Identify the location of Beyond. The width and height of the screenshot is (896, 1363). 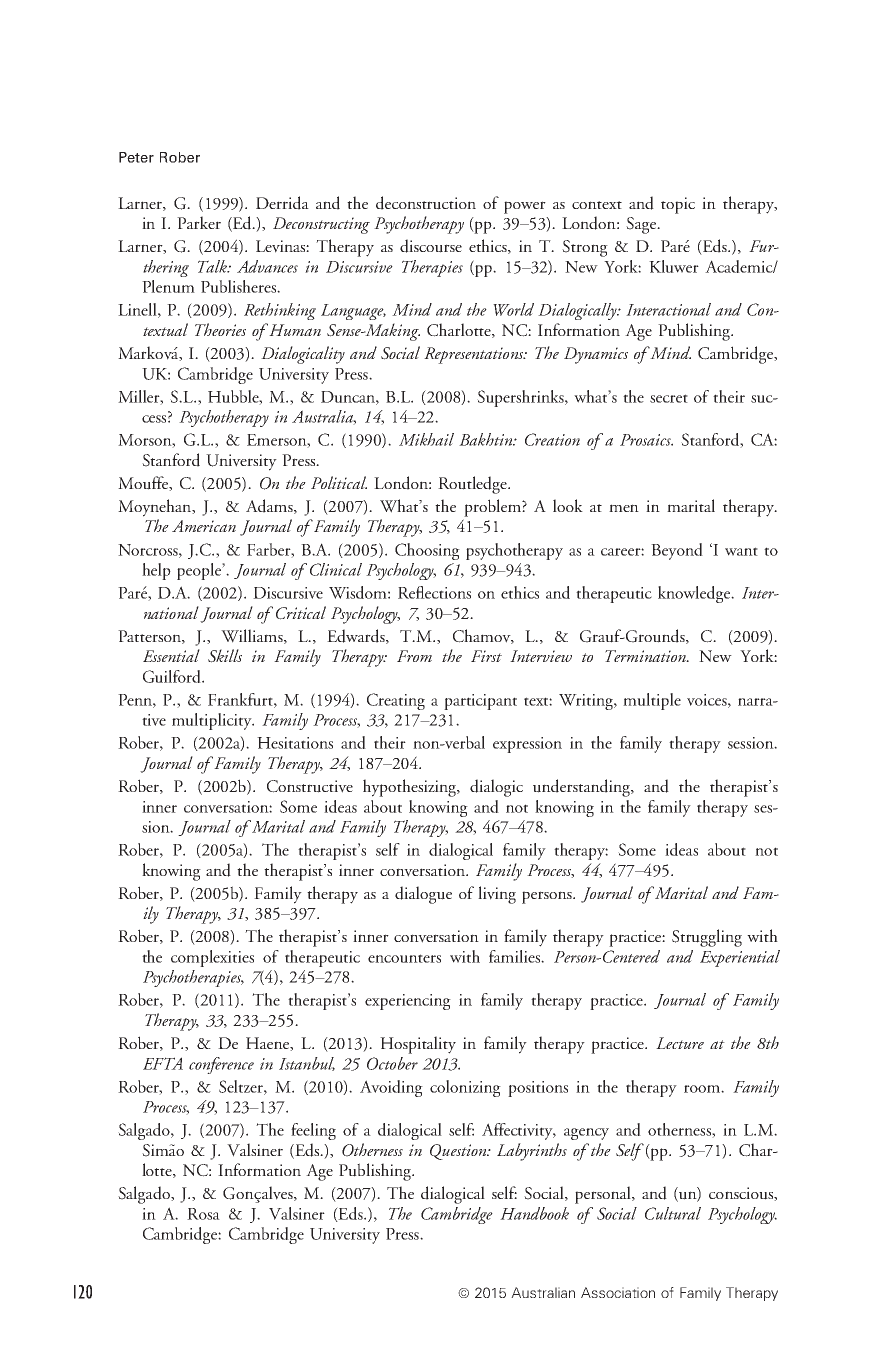
(677, 551).
